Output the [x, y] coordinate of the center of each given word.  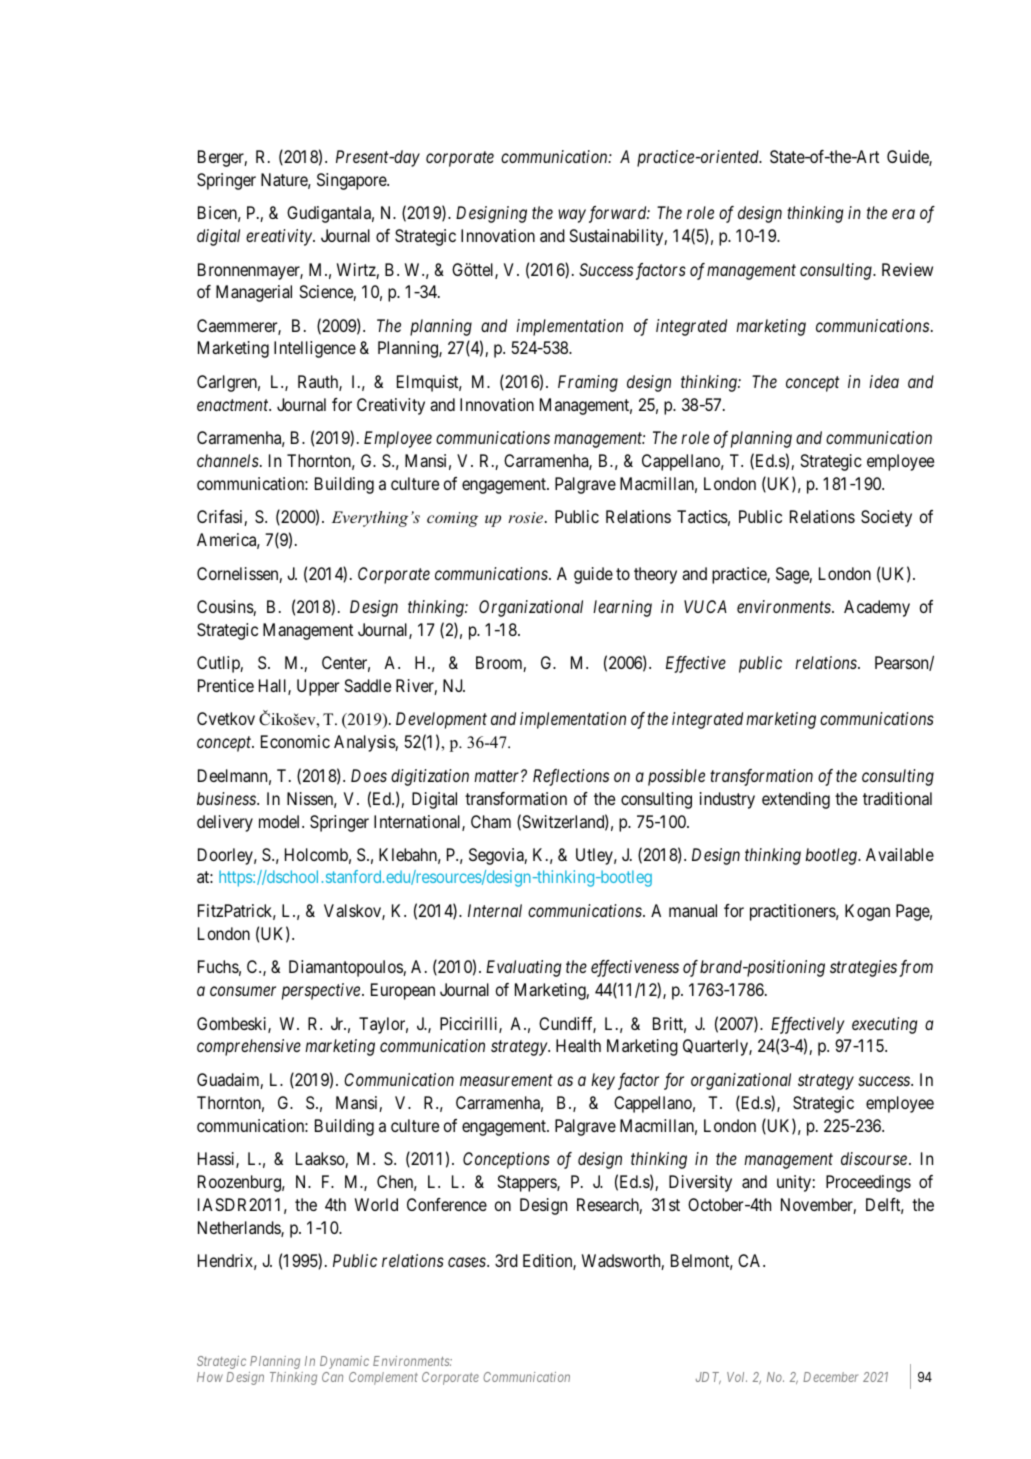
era [903, 214]
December [830, 1377]
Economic [295, 741]
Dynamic [344, 1362]
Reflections [571, 777]
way [572, 216]
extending [796, 800]
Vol [737, 1377]
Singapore [352, 181]
